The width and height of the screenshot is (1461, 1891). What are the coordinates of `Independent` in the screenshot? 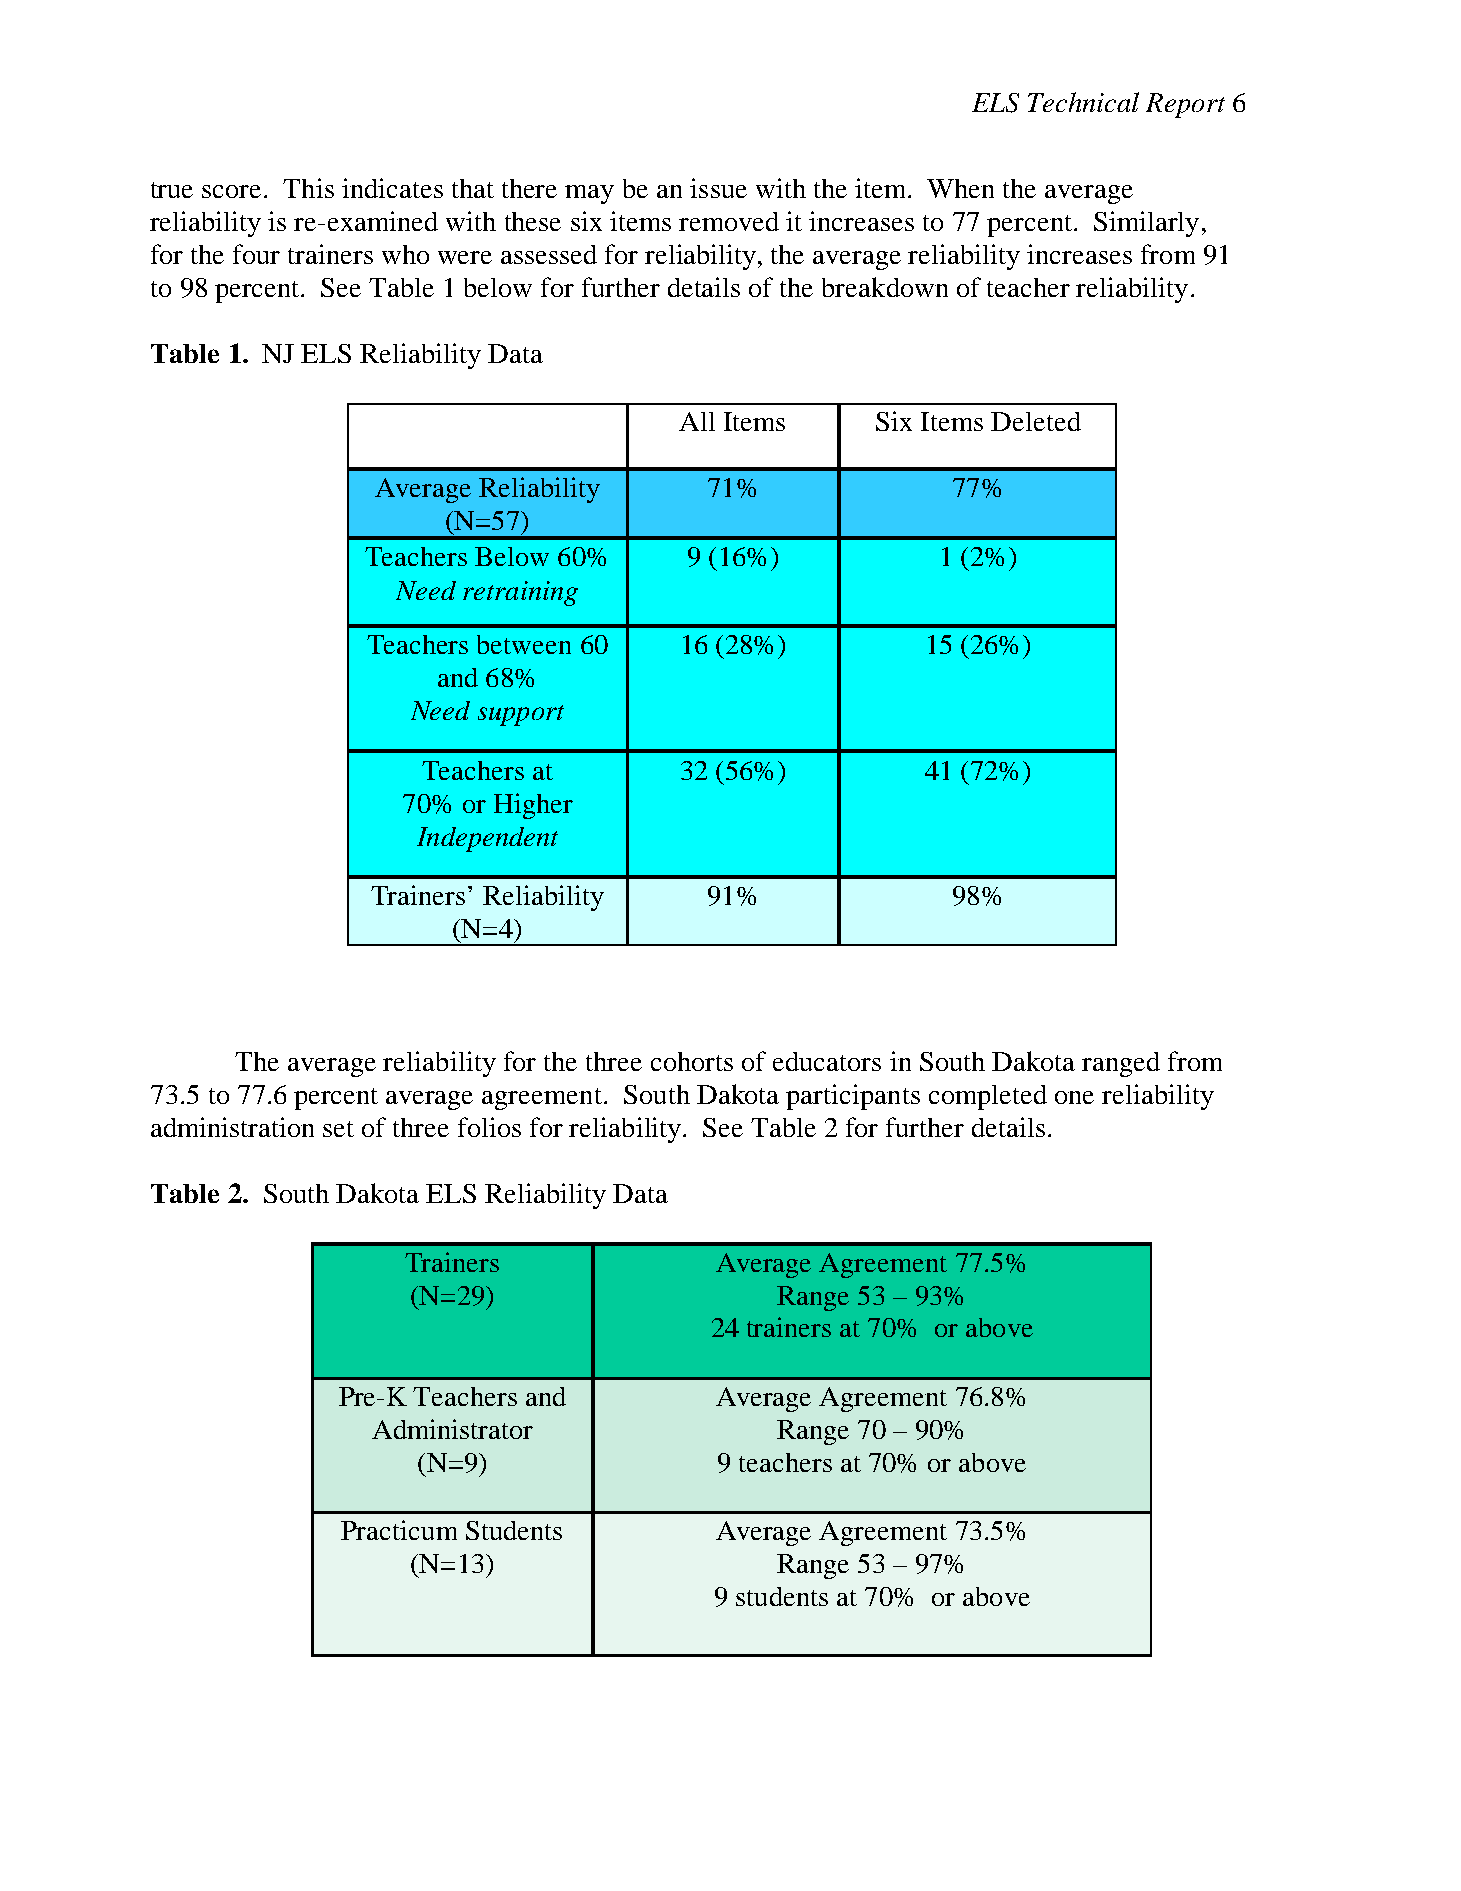 It's located at (487, 839).
